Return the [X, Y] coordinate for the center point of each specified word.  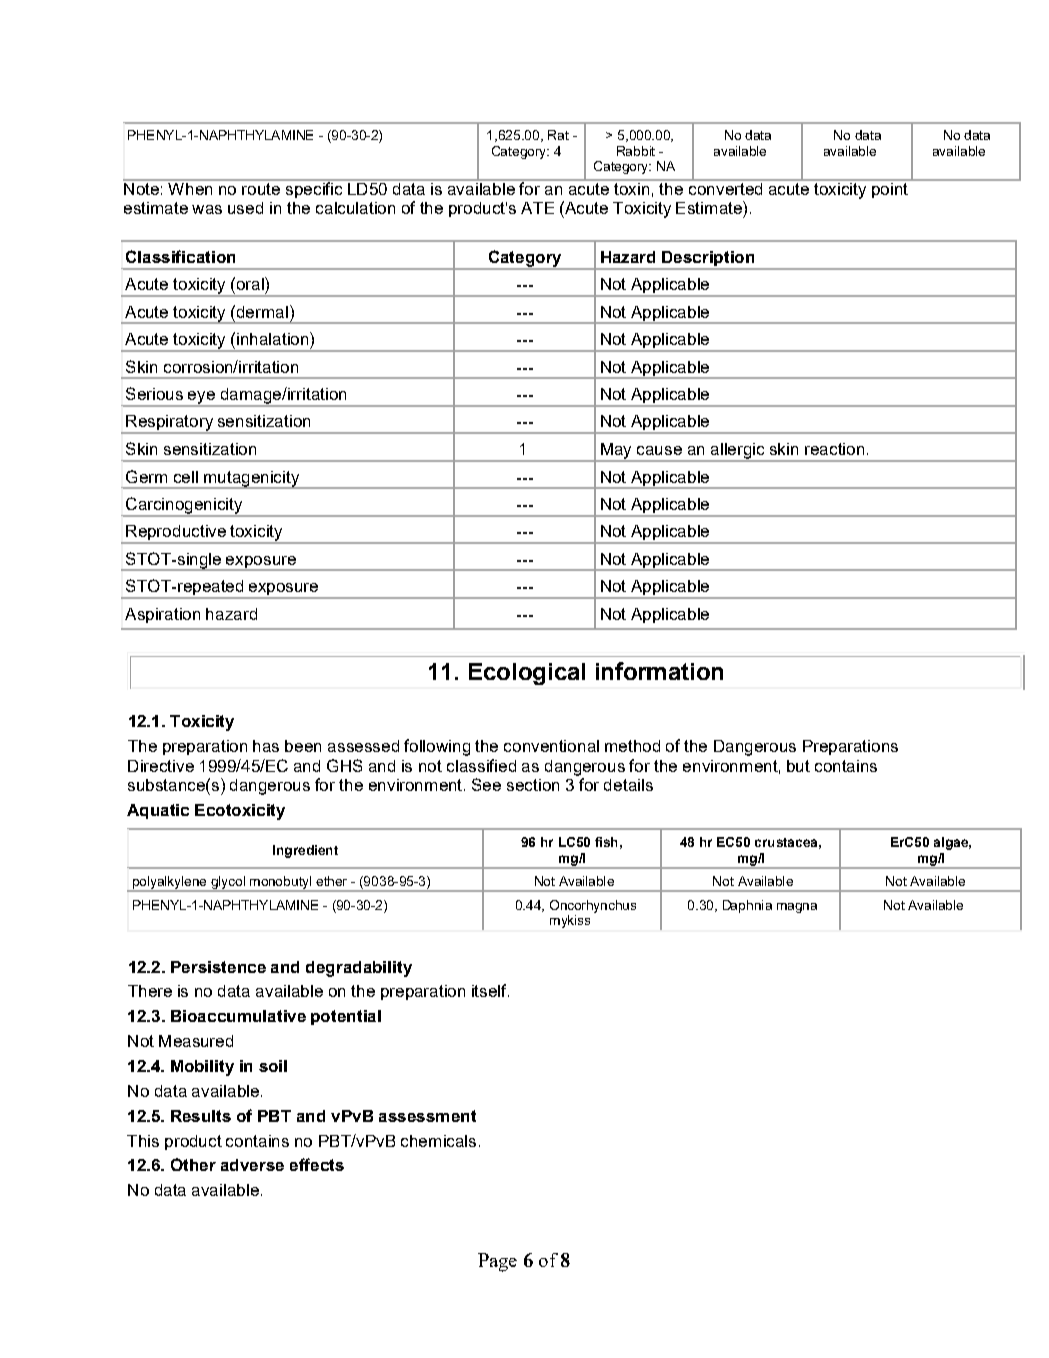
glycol [228, 884]
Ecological [527, 674]
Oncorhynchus [593, 906]
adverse [252, 1165]
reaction [834, 449]
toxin [632, 187]
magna [797, 908]
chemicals [438, 1141]
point [890, 189]
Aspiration [162, 615]
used [245, 208]
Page [497, 1262]
